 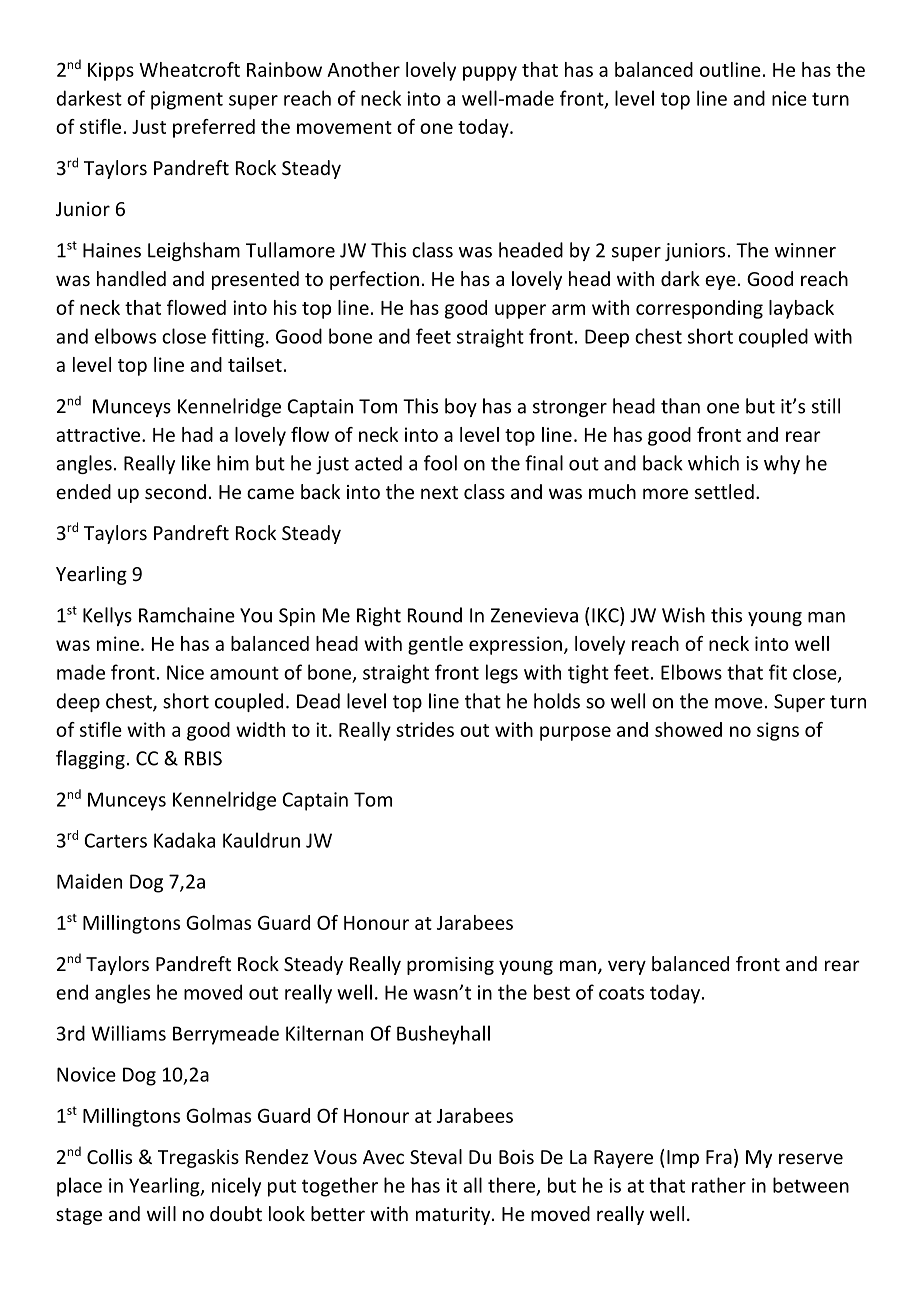 I want to click on Wish, so click(x=683, y=615).
